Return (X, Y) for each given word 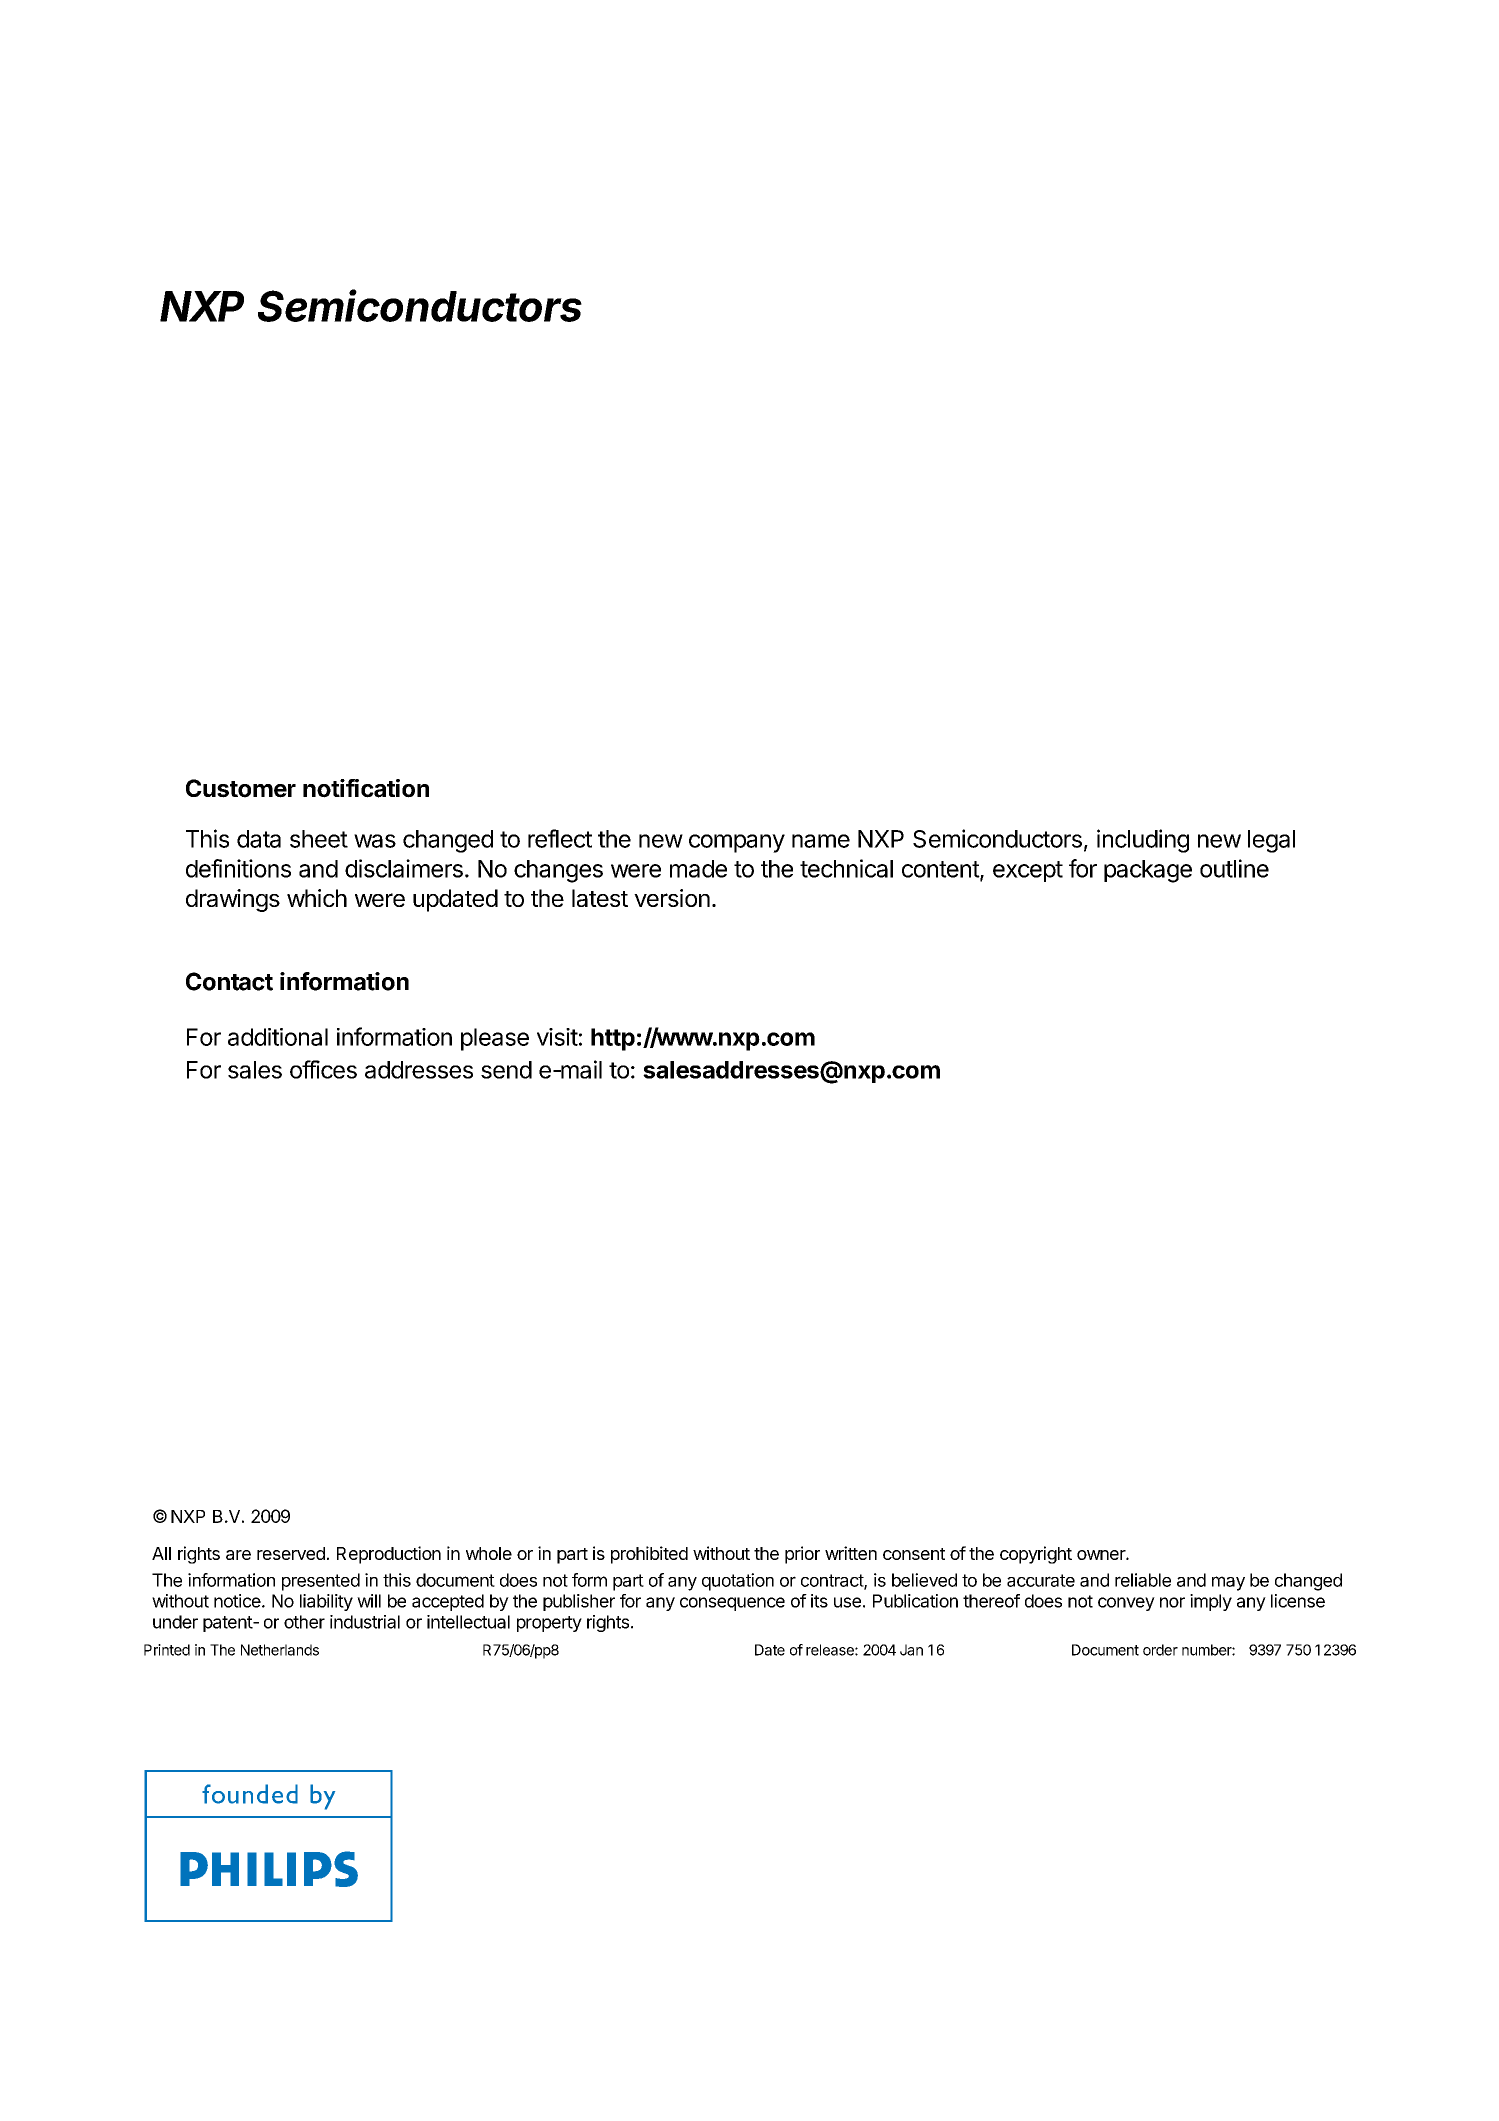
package (1148, 871)
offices (323, 1069)
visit (557, 1037)
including (1143, 841)
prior (802, 1555)
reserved (291, 1553)
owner (1102, 1555)
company (737, 843)
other (304, 1622)
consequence (732, 1604)
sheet (319, 839)
